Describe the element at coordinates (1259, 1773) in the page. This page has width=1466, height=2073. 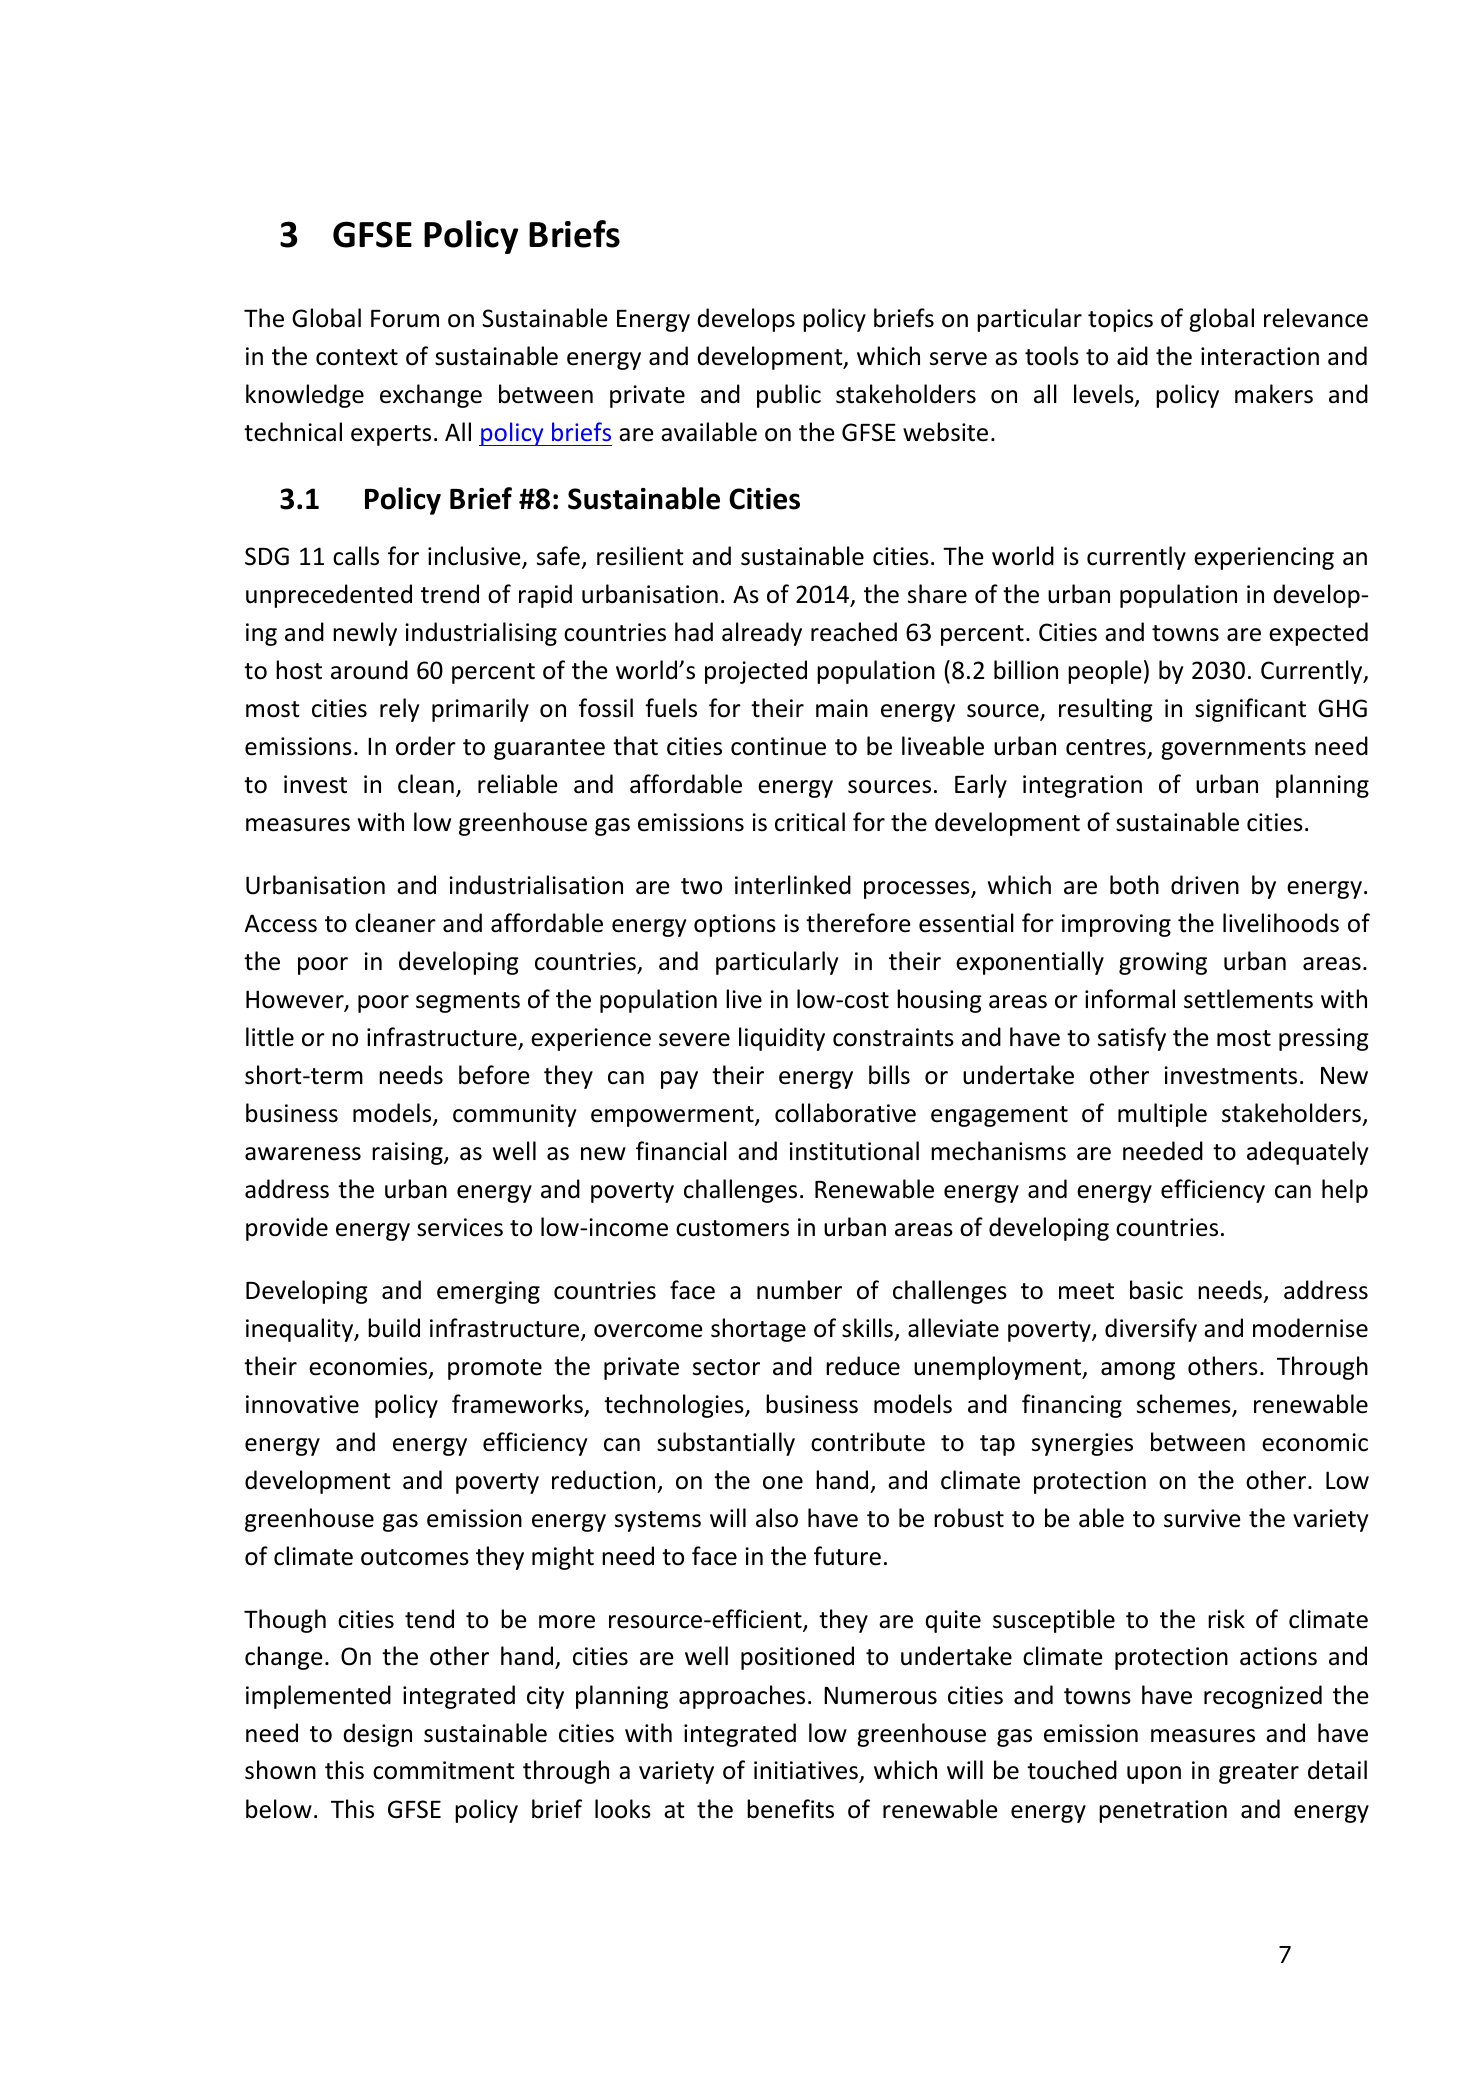
I see `greater` at that location.
